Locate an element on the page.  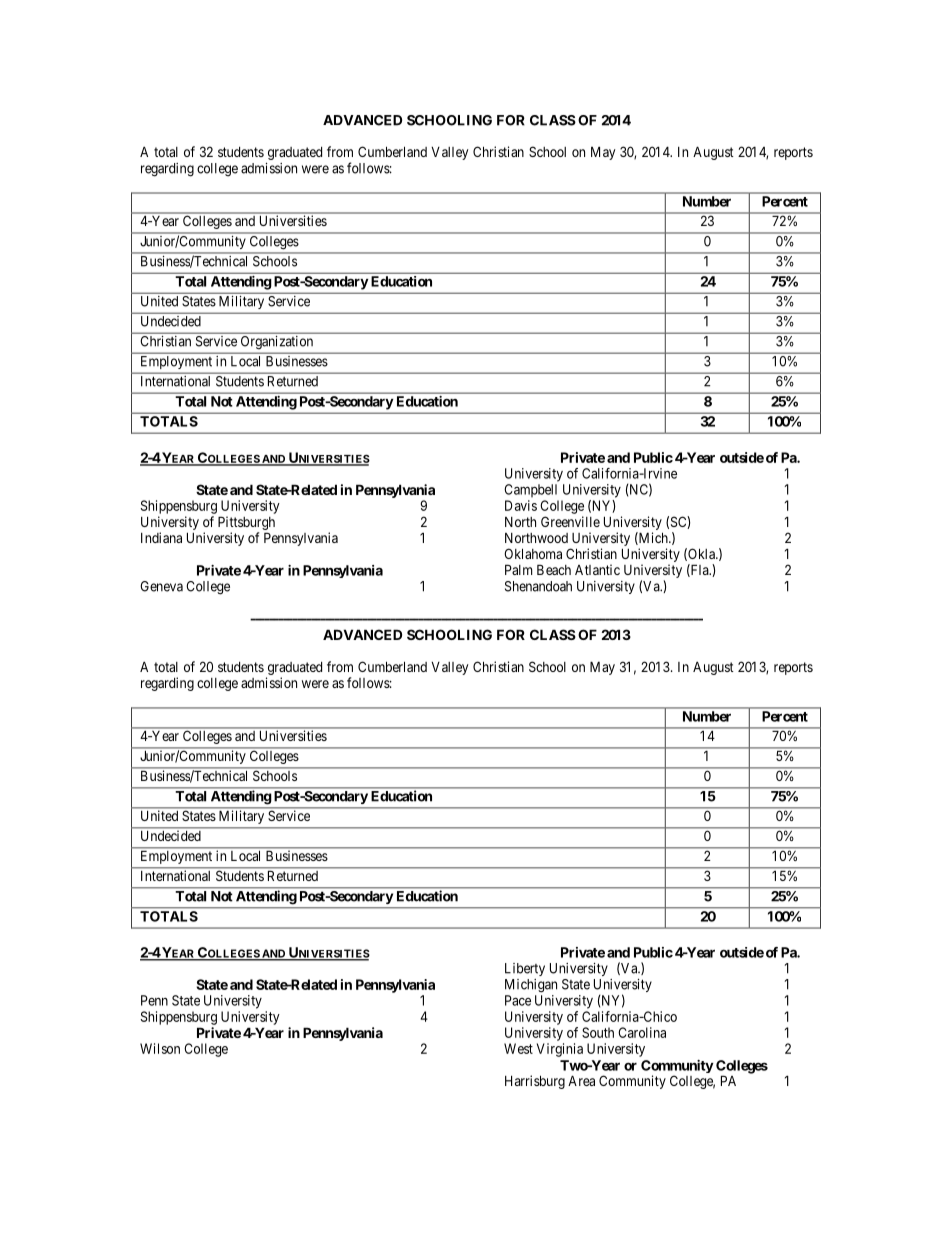
Atlantic is located at coordinates (597, 569).
